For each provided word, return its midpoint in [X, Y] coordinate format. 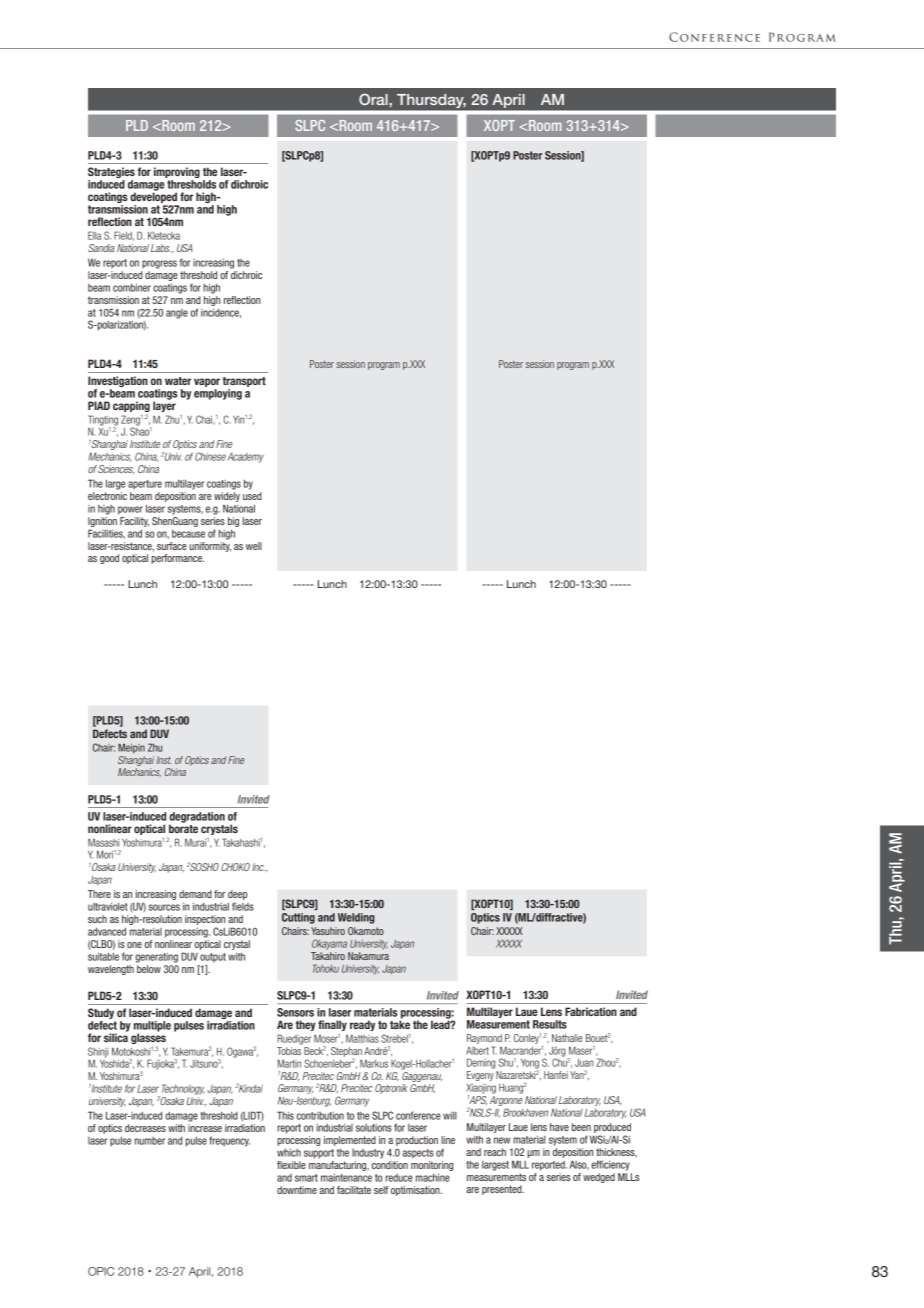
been [581, 1127]
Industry [368, 1154]
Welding [356, 918]
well [254, 546]
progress [159, 264]
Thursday [431, 101]
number [149, 1141]
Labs [161, 248]
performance [177, 559]
